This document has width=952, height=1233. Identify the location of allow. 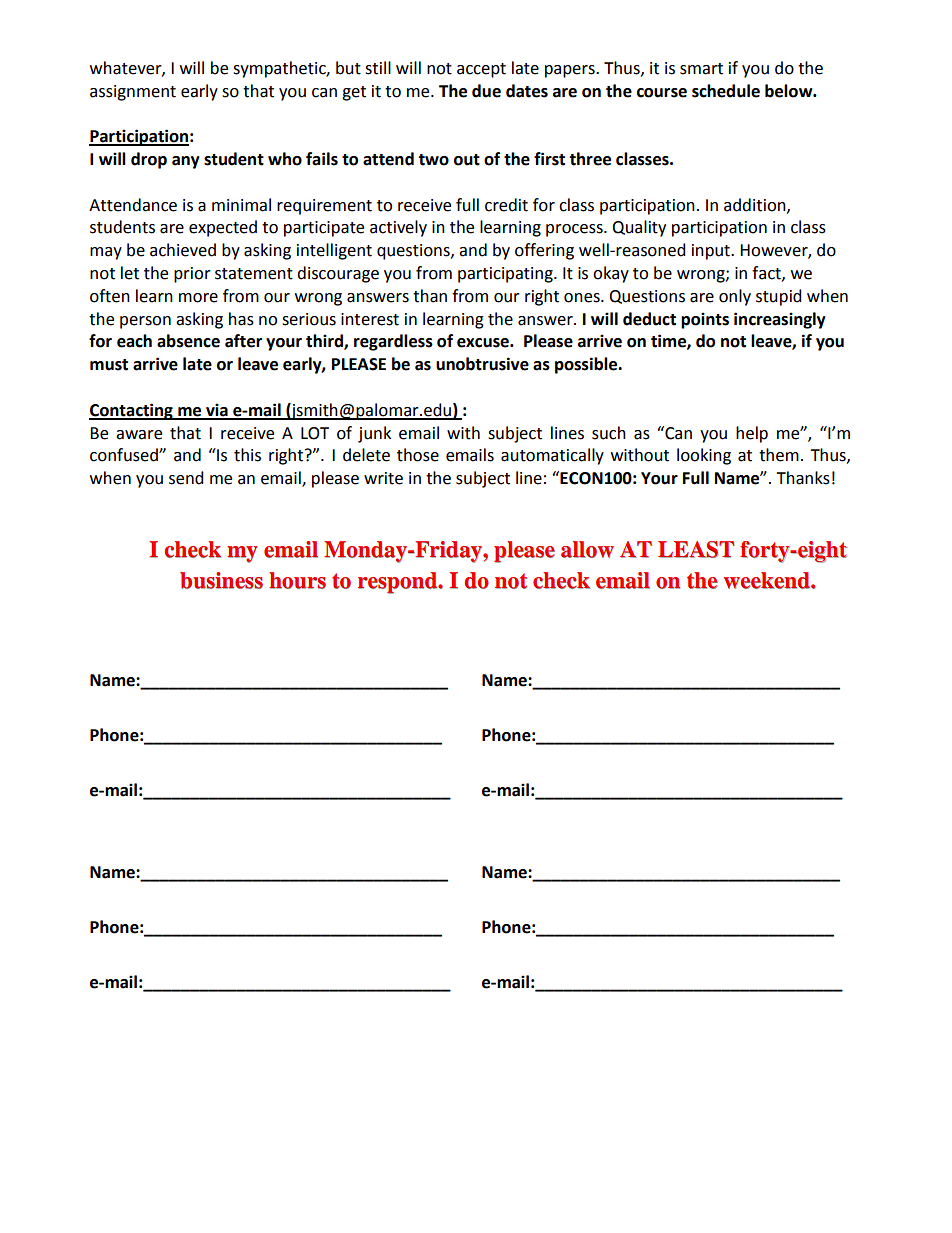
(587, 549).
